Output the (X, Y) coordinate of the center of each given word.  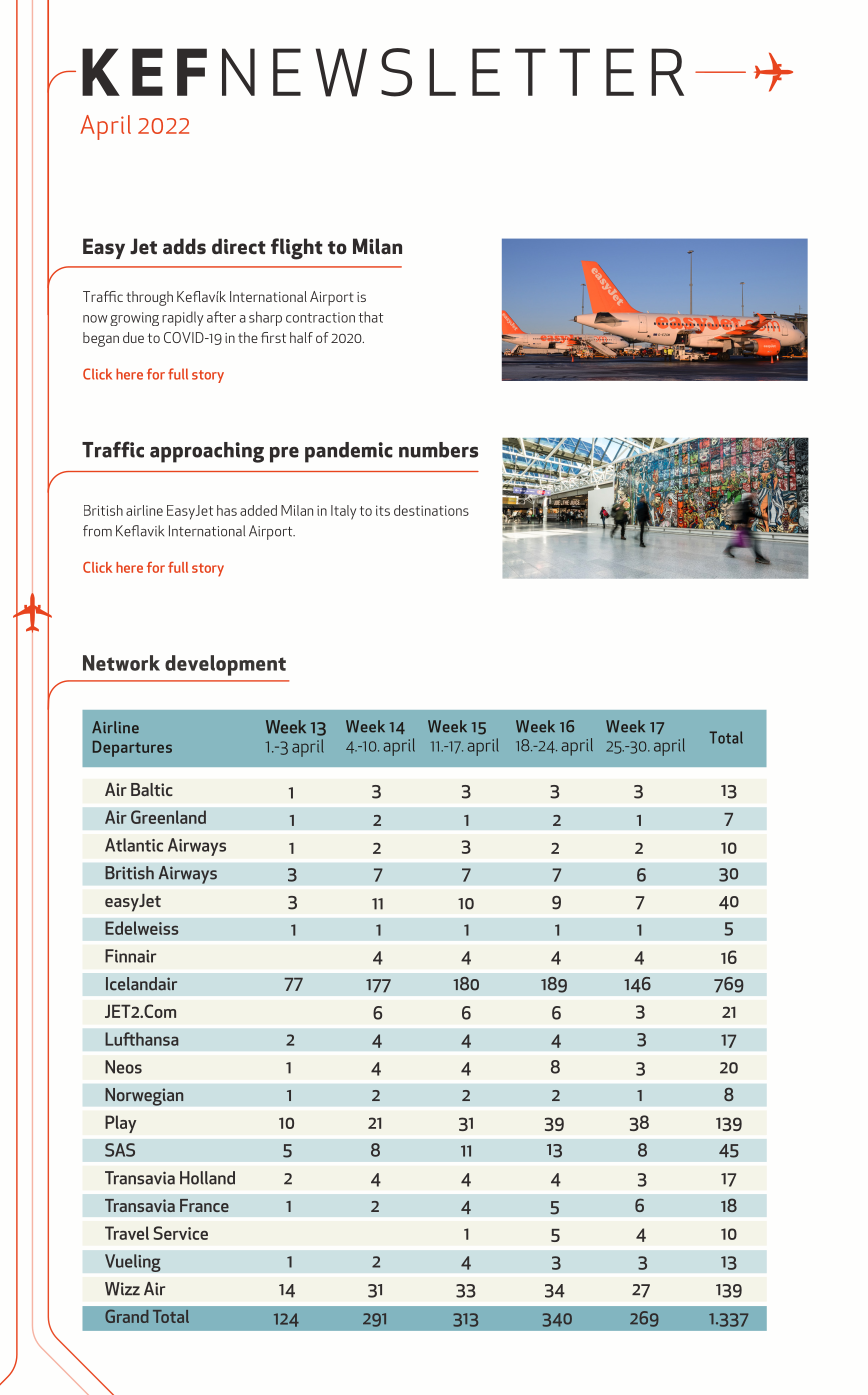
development (225, 665)
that (370, 317)
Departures (132, 749)
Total (726, 737)
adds (184, 246)
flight (297, 249)
